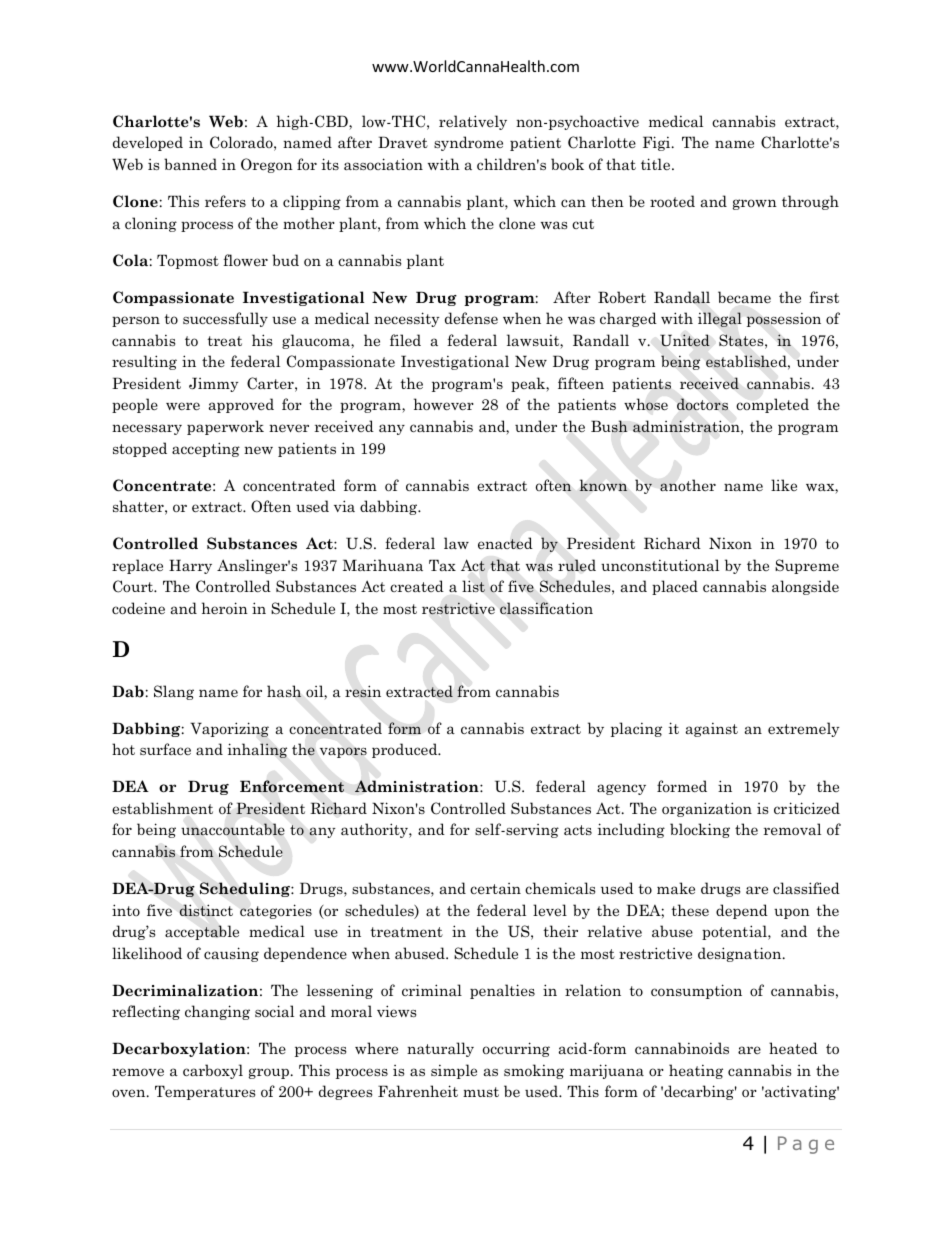 The image size is (952, 1233). I want to click on syndrome, so click(468, 143).
